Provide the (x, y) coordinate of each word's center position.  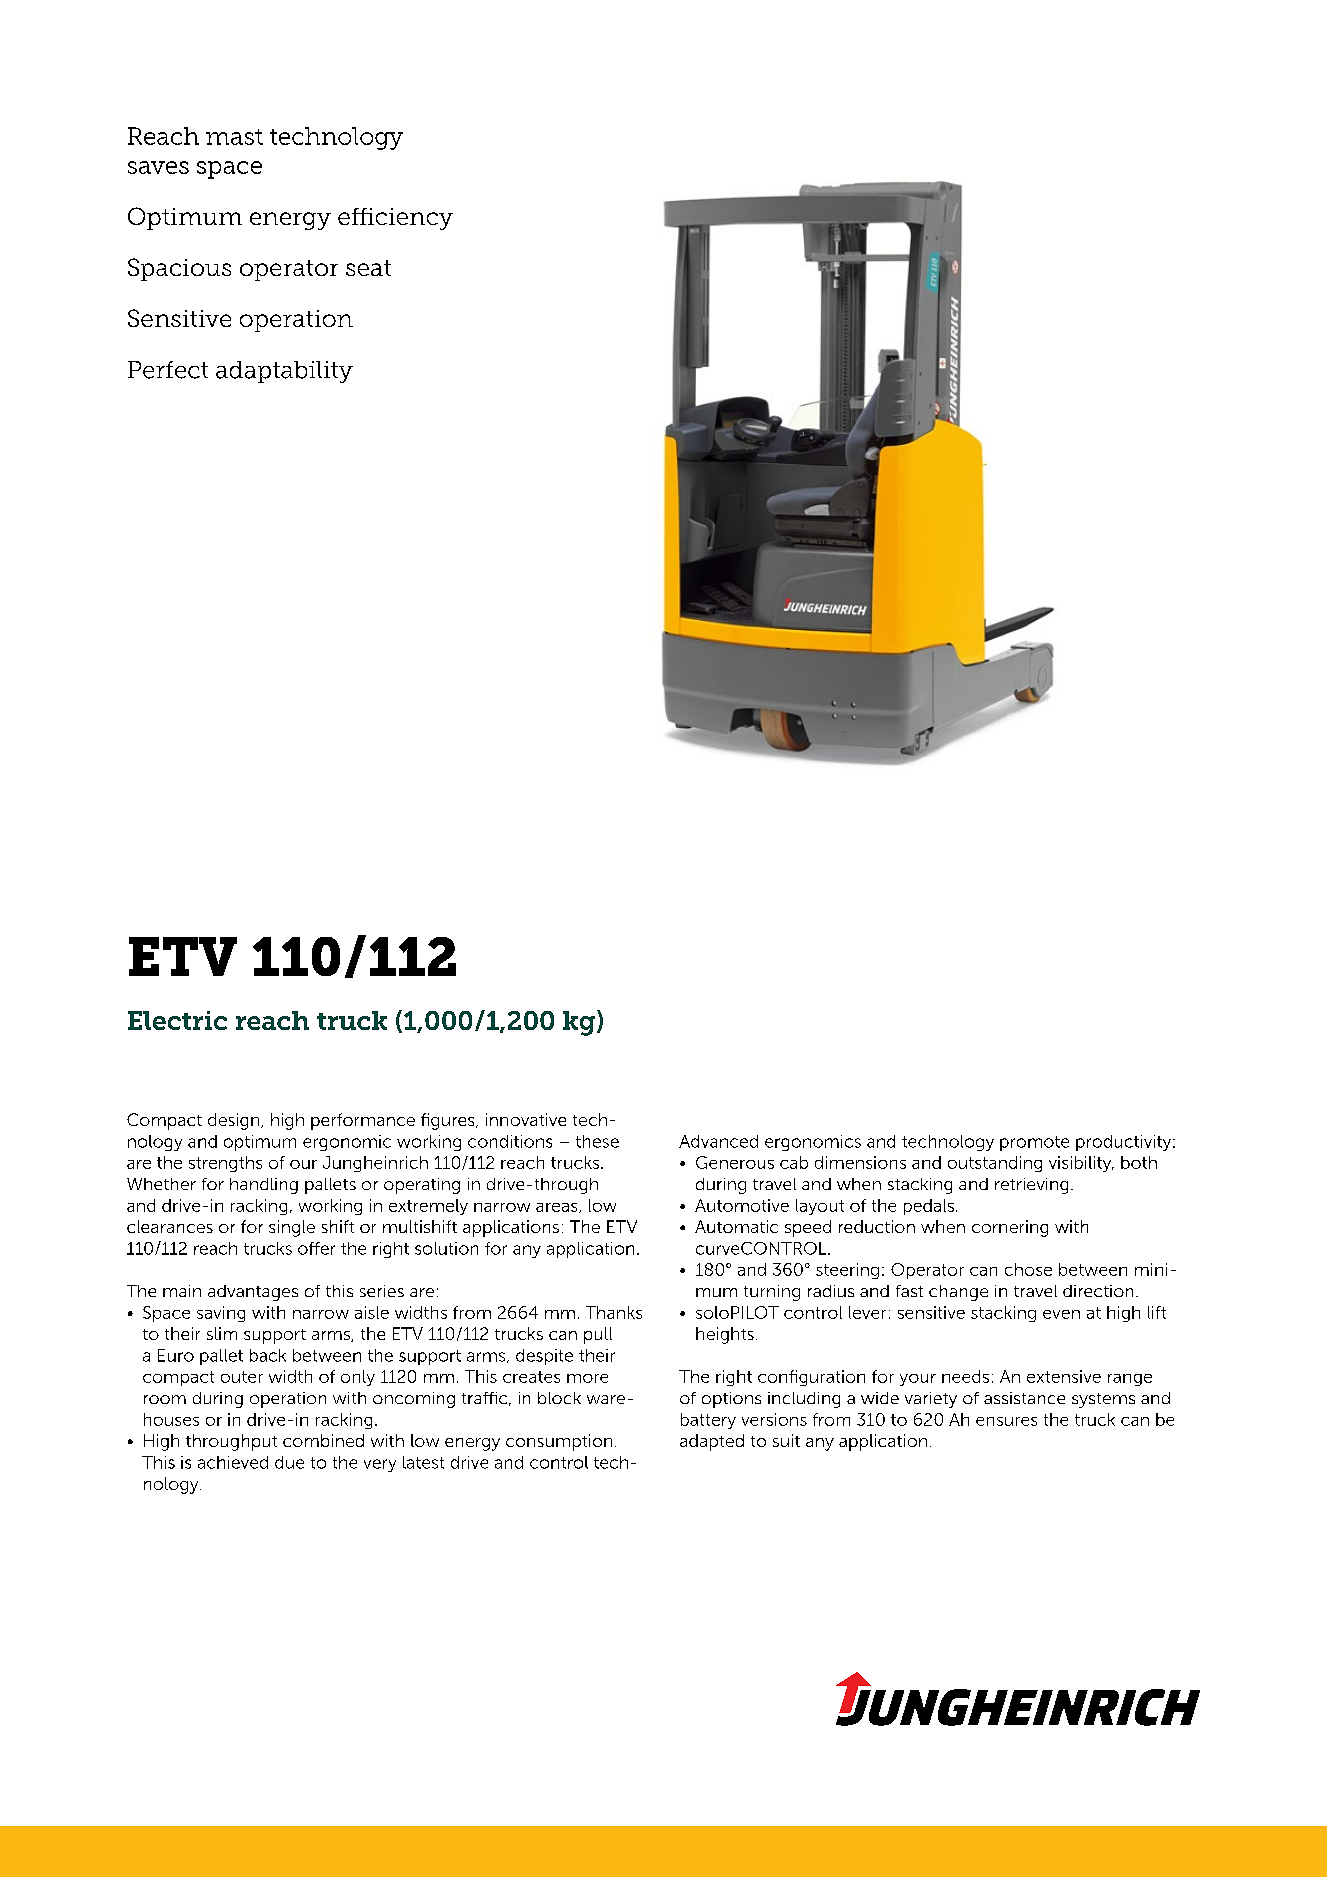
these (597, 1141)
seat (368, 268)
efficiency (395, 219)
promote (1034, 1143)
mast (234, 137)
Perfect (168, 370)
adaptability (284, 372)
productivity (1125, 1143)
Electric (177, 1020)
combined (323, 1440)
